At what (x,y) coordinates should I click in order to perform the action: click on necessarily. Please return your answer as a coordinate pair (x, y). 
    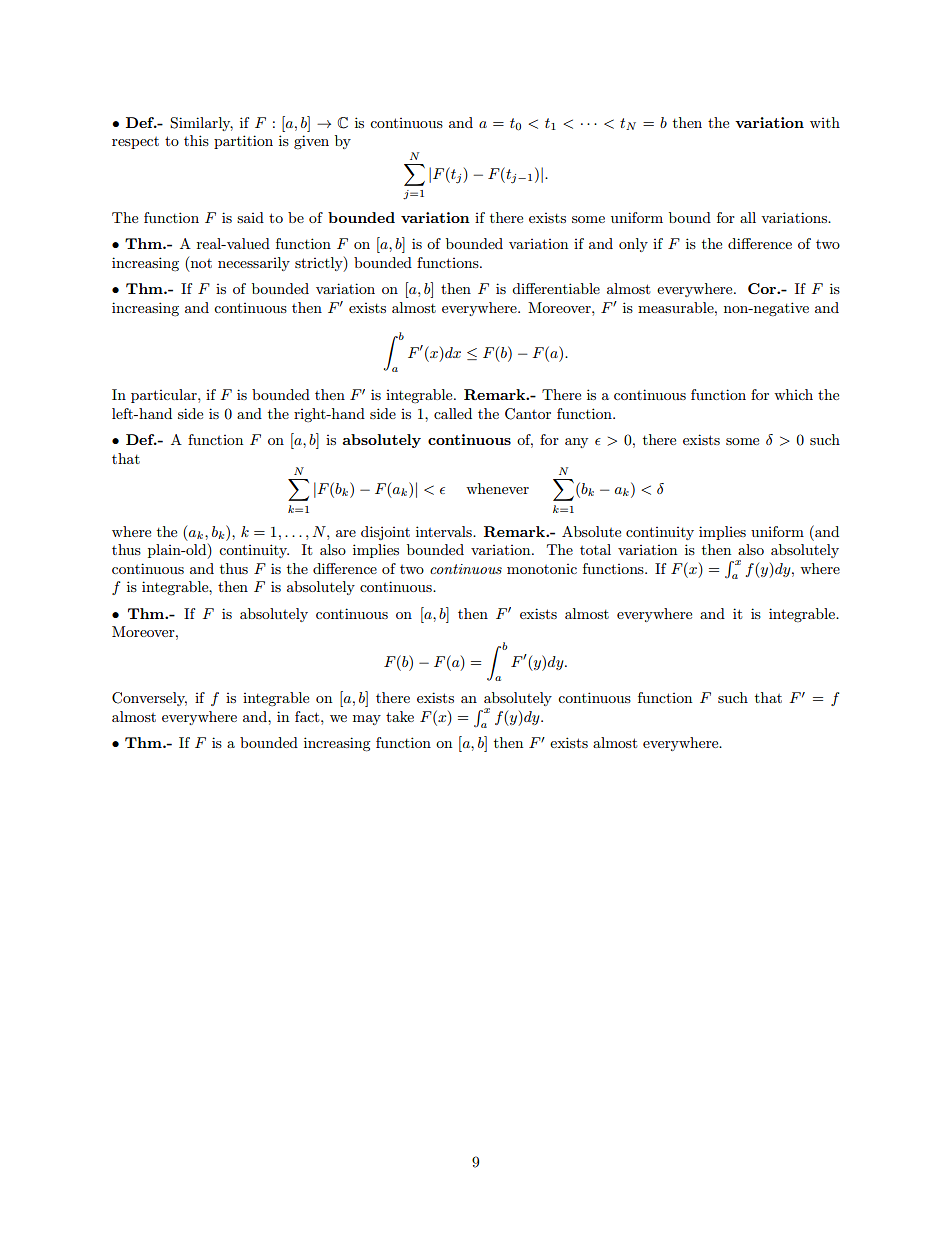
    Looking at the image, I should click on (254, 264).
